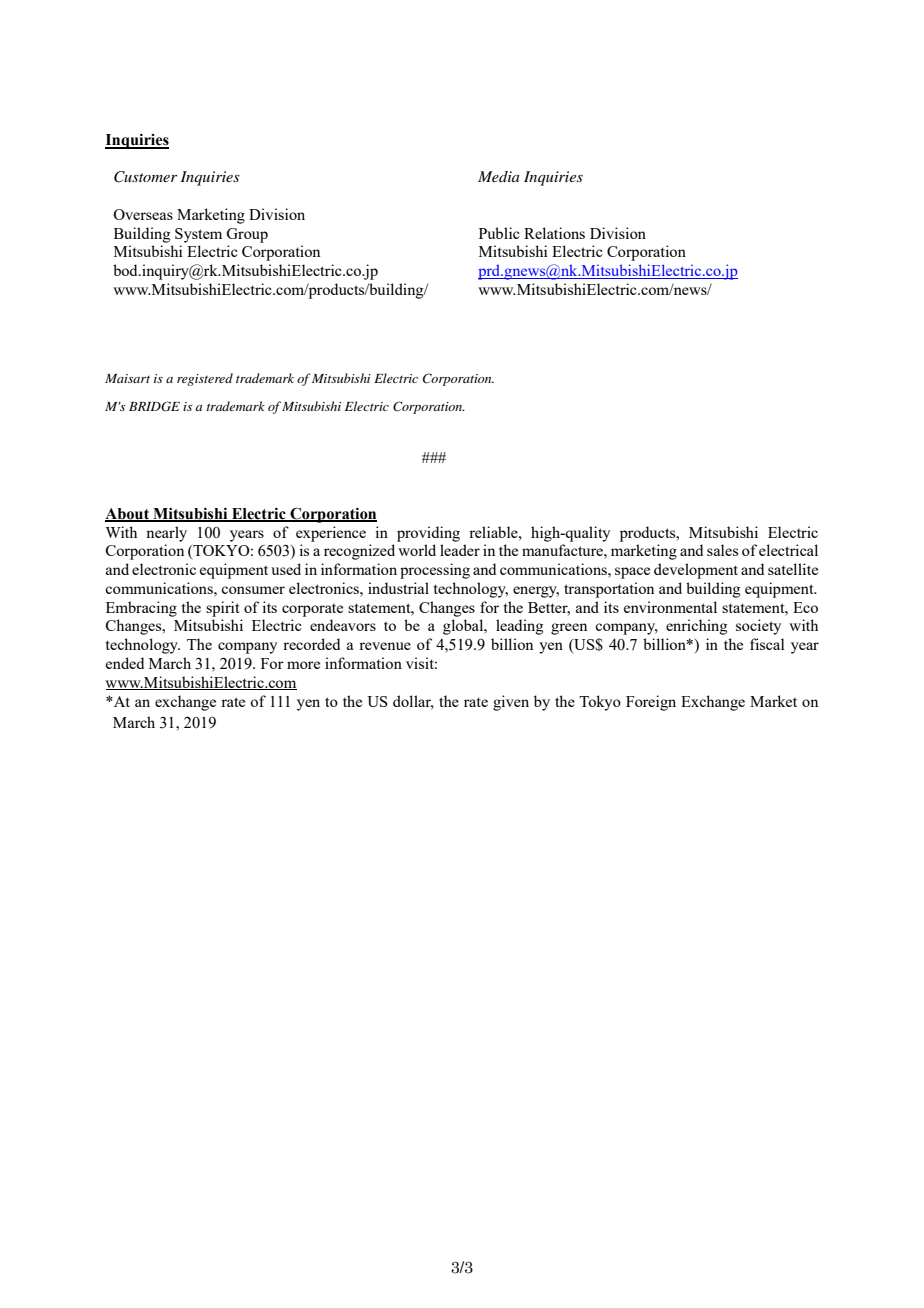 The height and width of the screenshot is (1308, 924). What do you see at coordinates (499, 176) in the screenshot?
I see `Media` at bounding box center [499, 176].
